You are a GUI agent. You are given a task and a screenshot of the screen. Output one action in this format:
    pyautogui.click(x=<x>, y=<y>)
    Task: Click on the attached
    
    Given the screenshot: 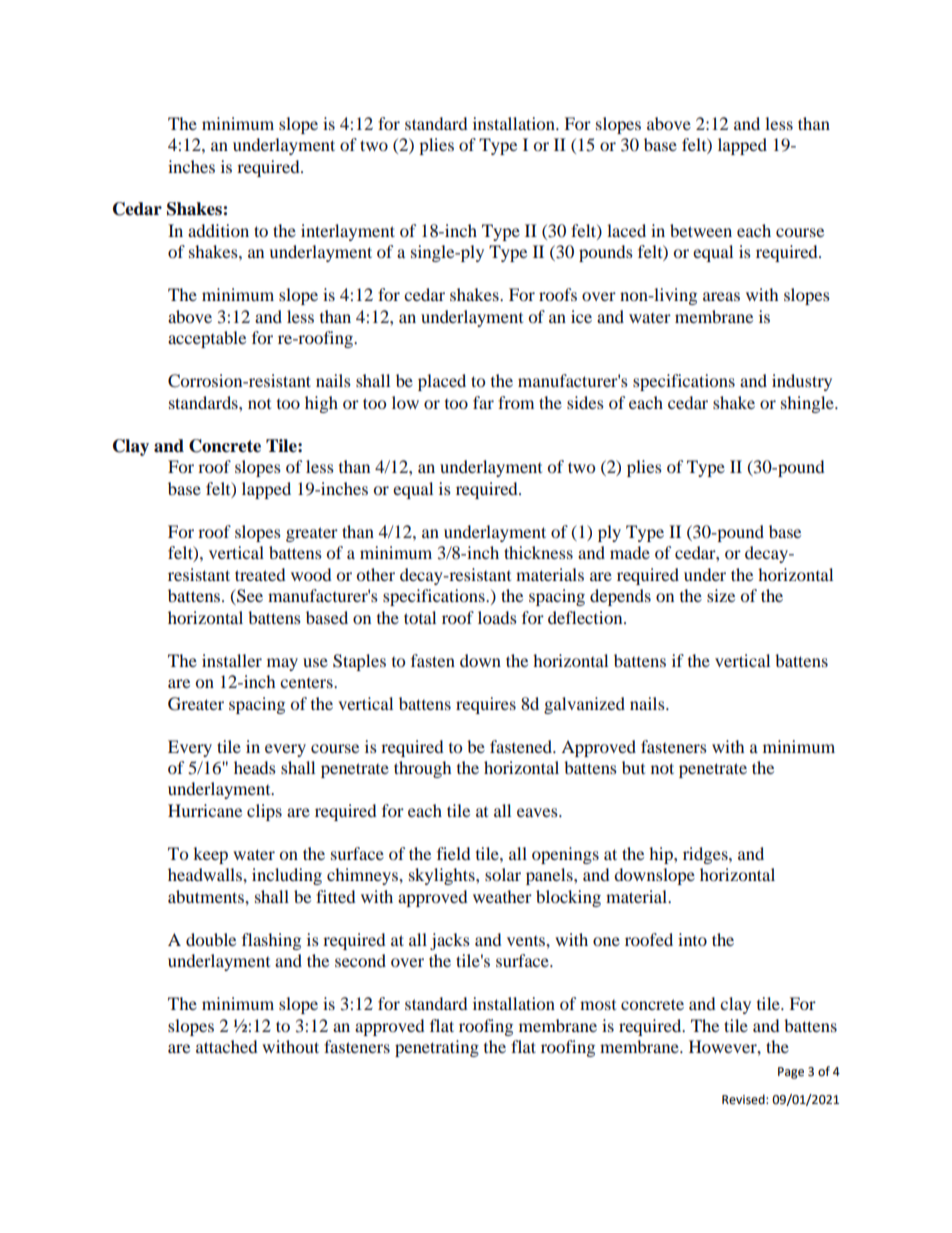 What is the action you would take?
    pyautogui.click(x=226, y=1046)
